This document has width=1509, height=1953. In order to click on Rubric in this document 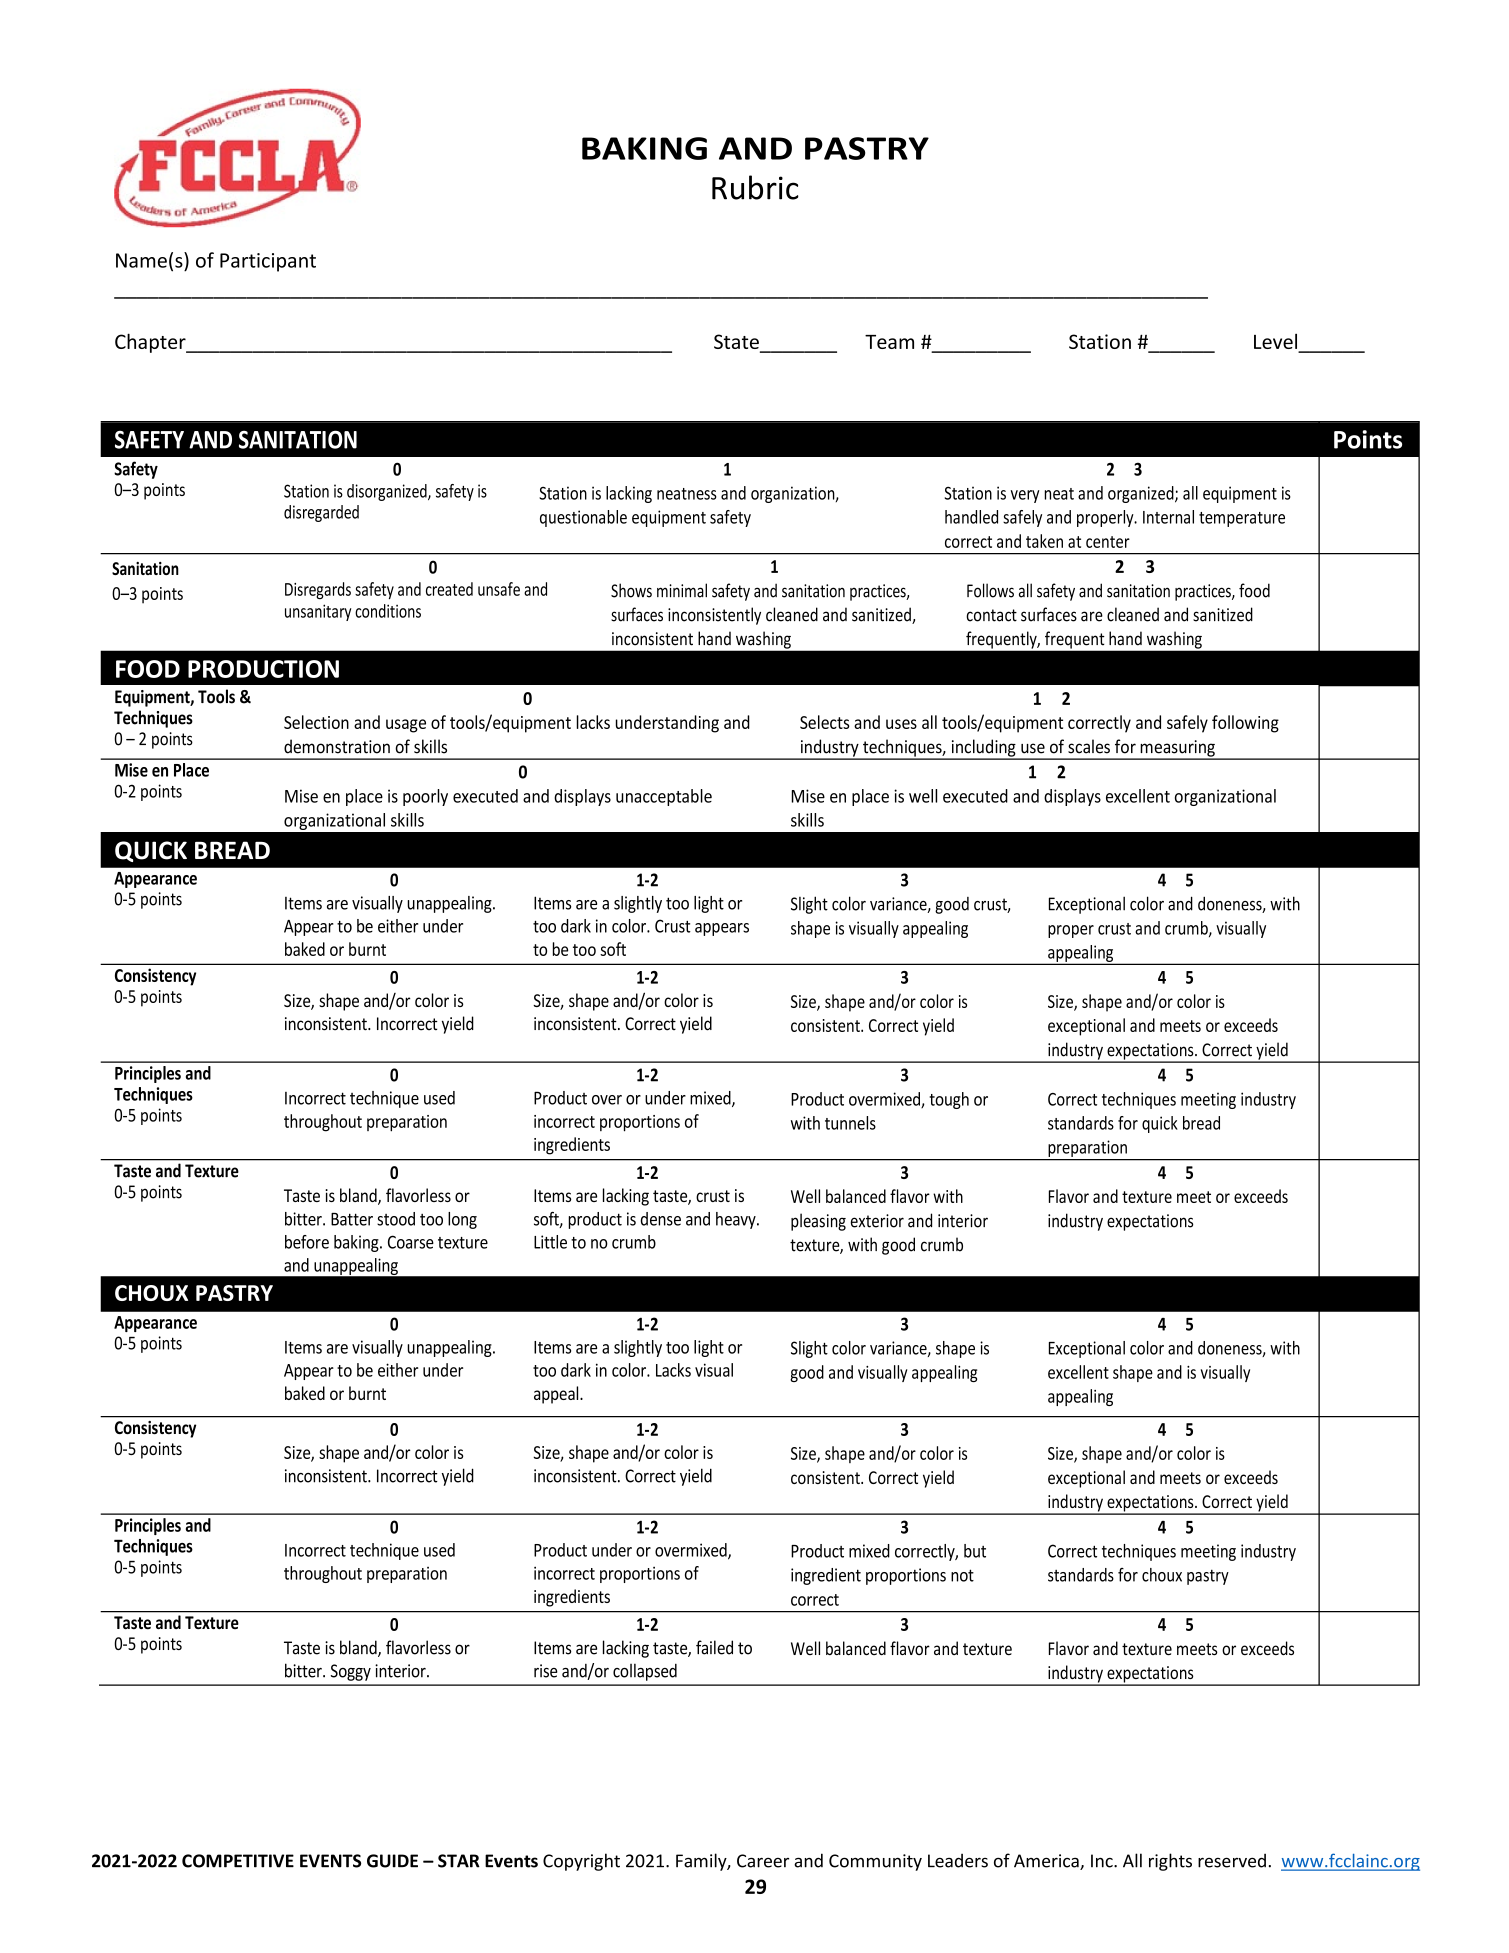, I will do `click(755, 187)`.
